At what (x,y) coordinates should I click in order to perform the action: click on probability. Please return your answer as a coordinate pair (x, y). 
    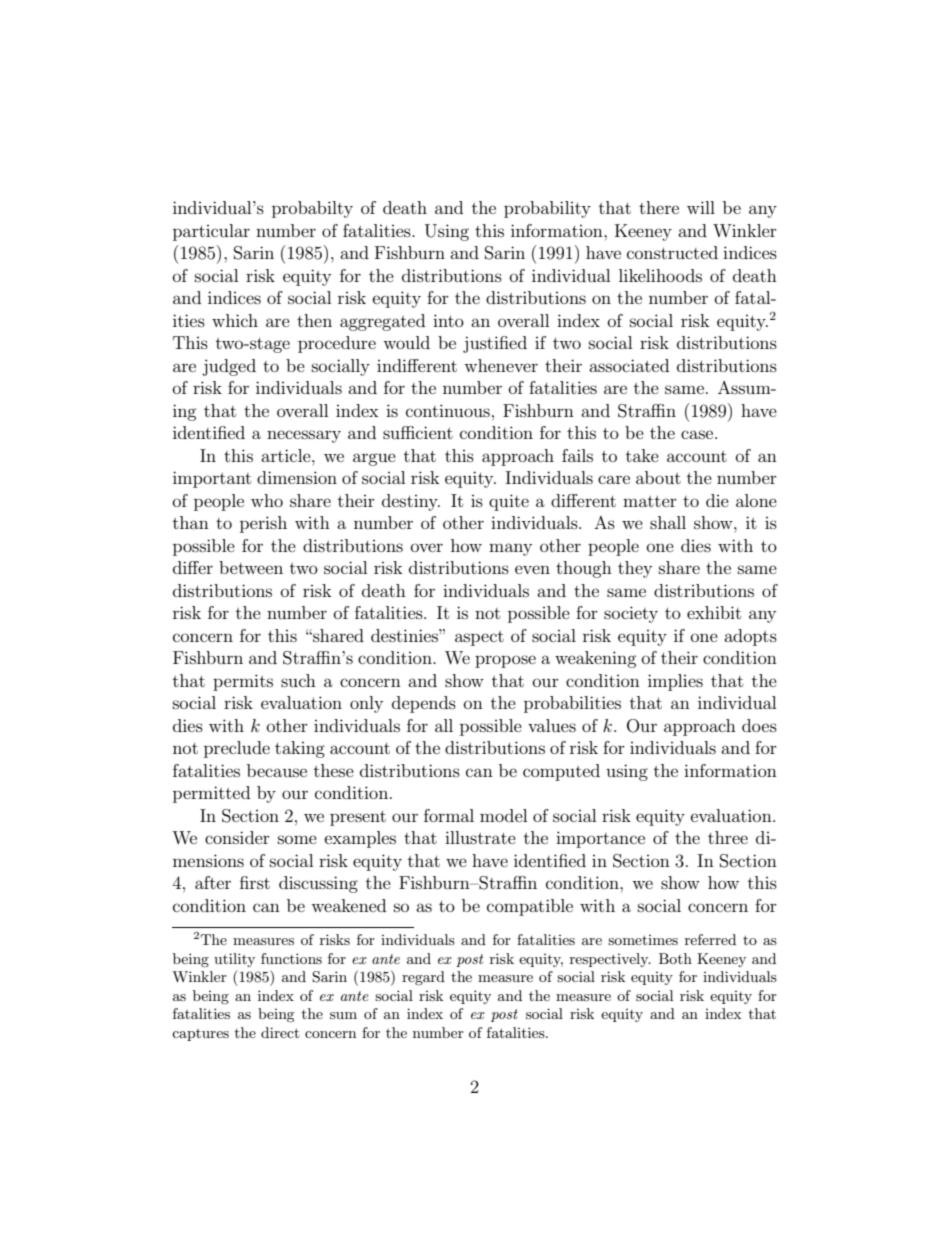
    Looking at the image, I should click on (547, 209).
